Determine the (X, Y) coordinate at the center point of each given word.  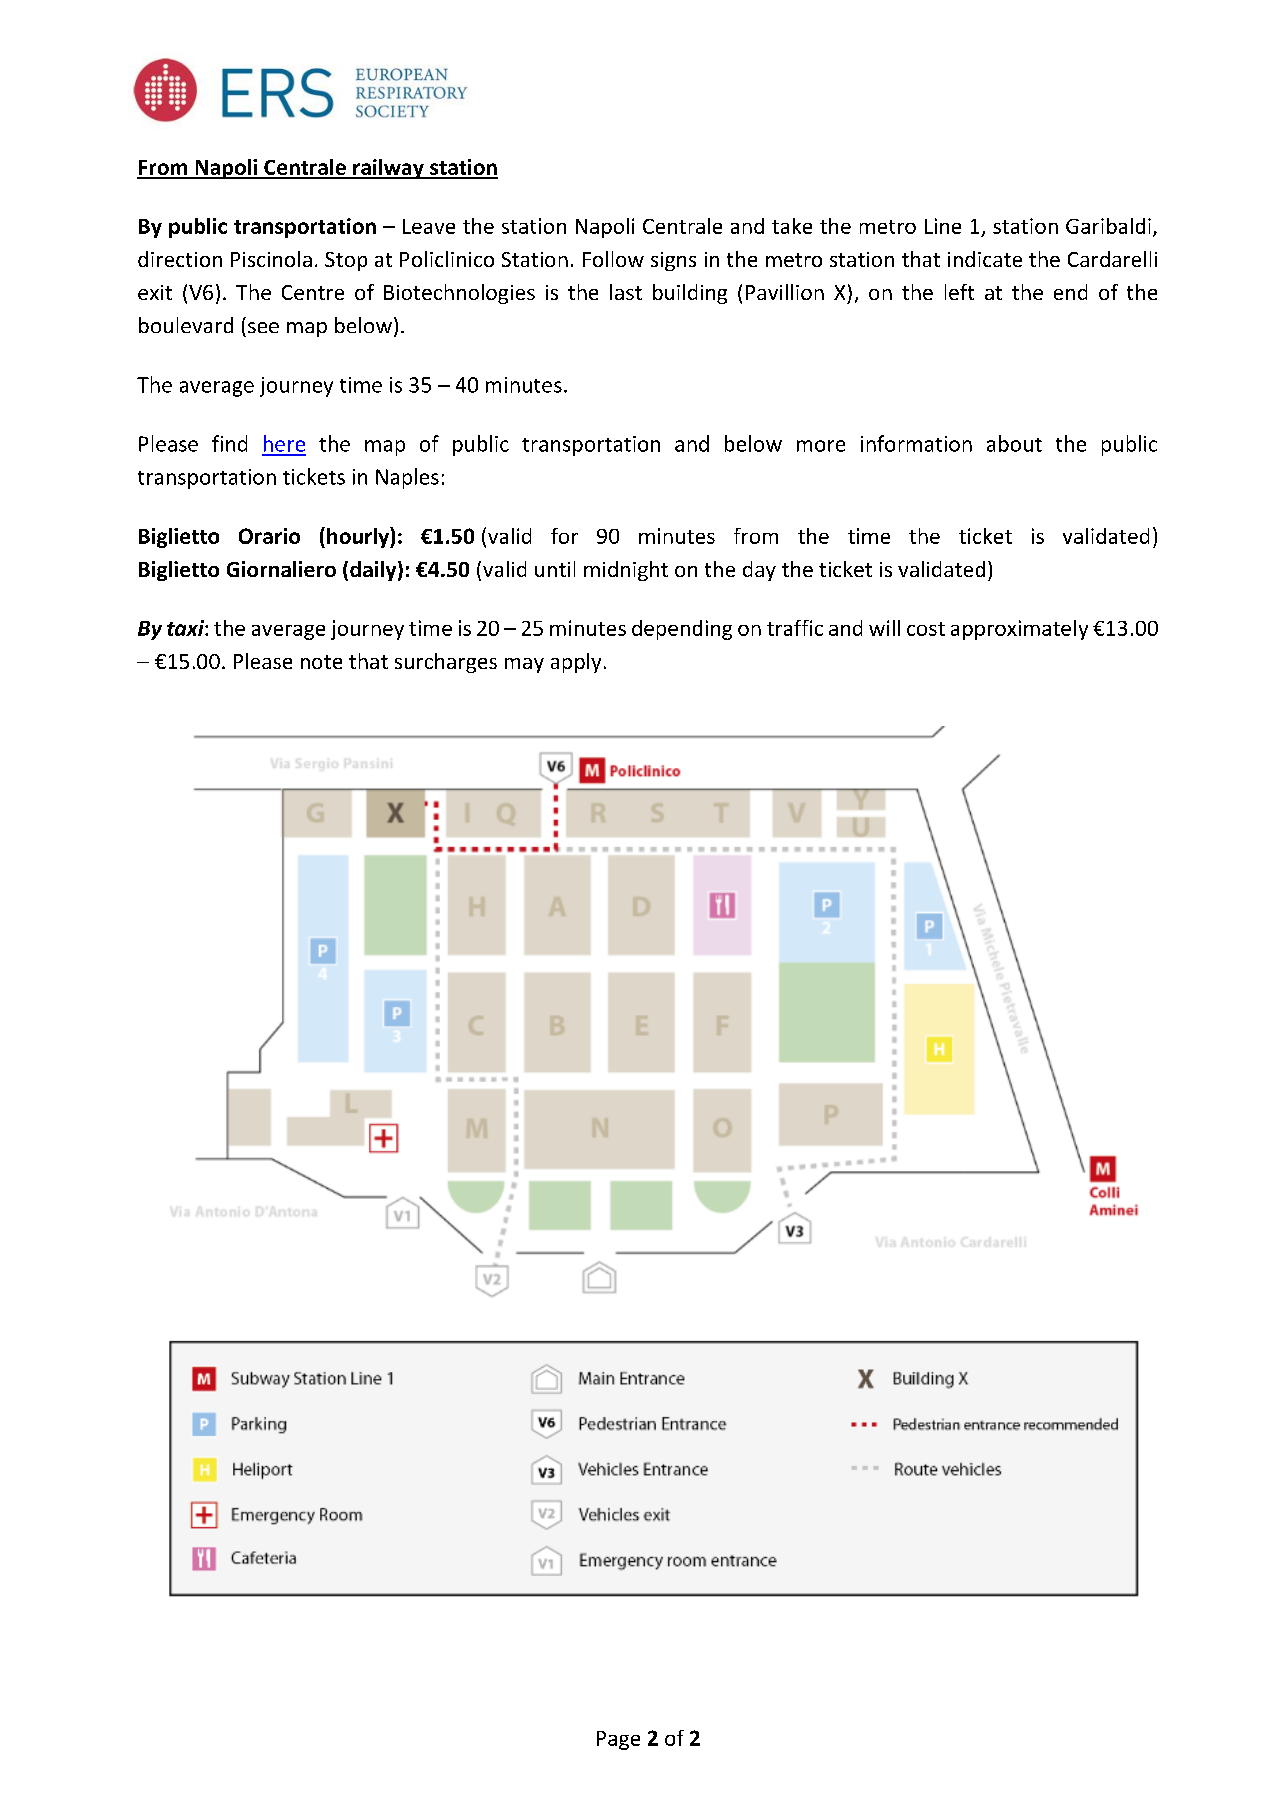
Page (618, 1740)
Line (943, 226)
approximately (1019, 630)
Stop (346, 261)
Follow (613, 259)
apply (576, 663)
